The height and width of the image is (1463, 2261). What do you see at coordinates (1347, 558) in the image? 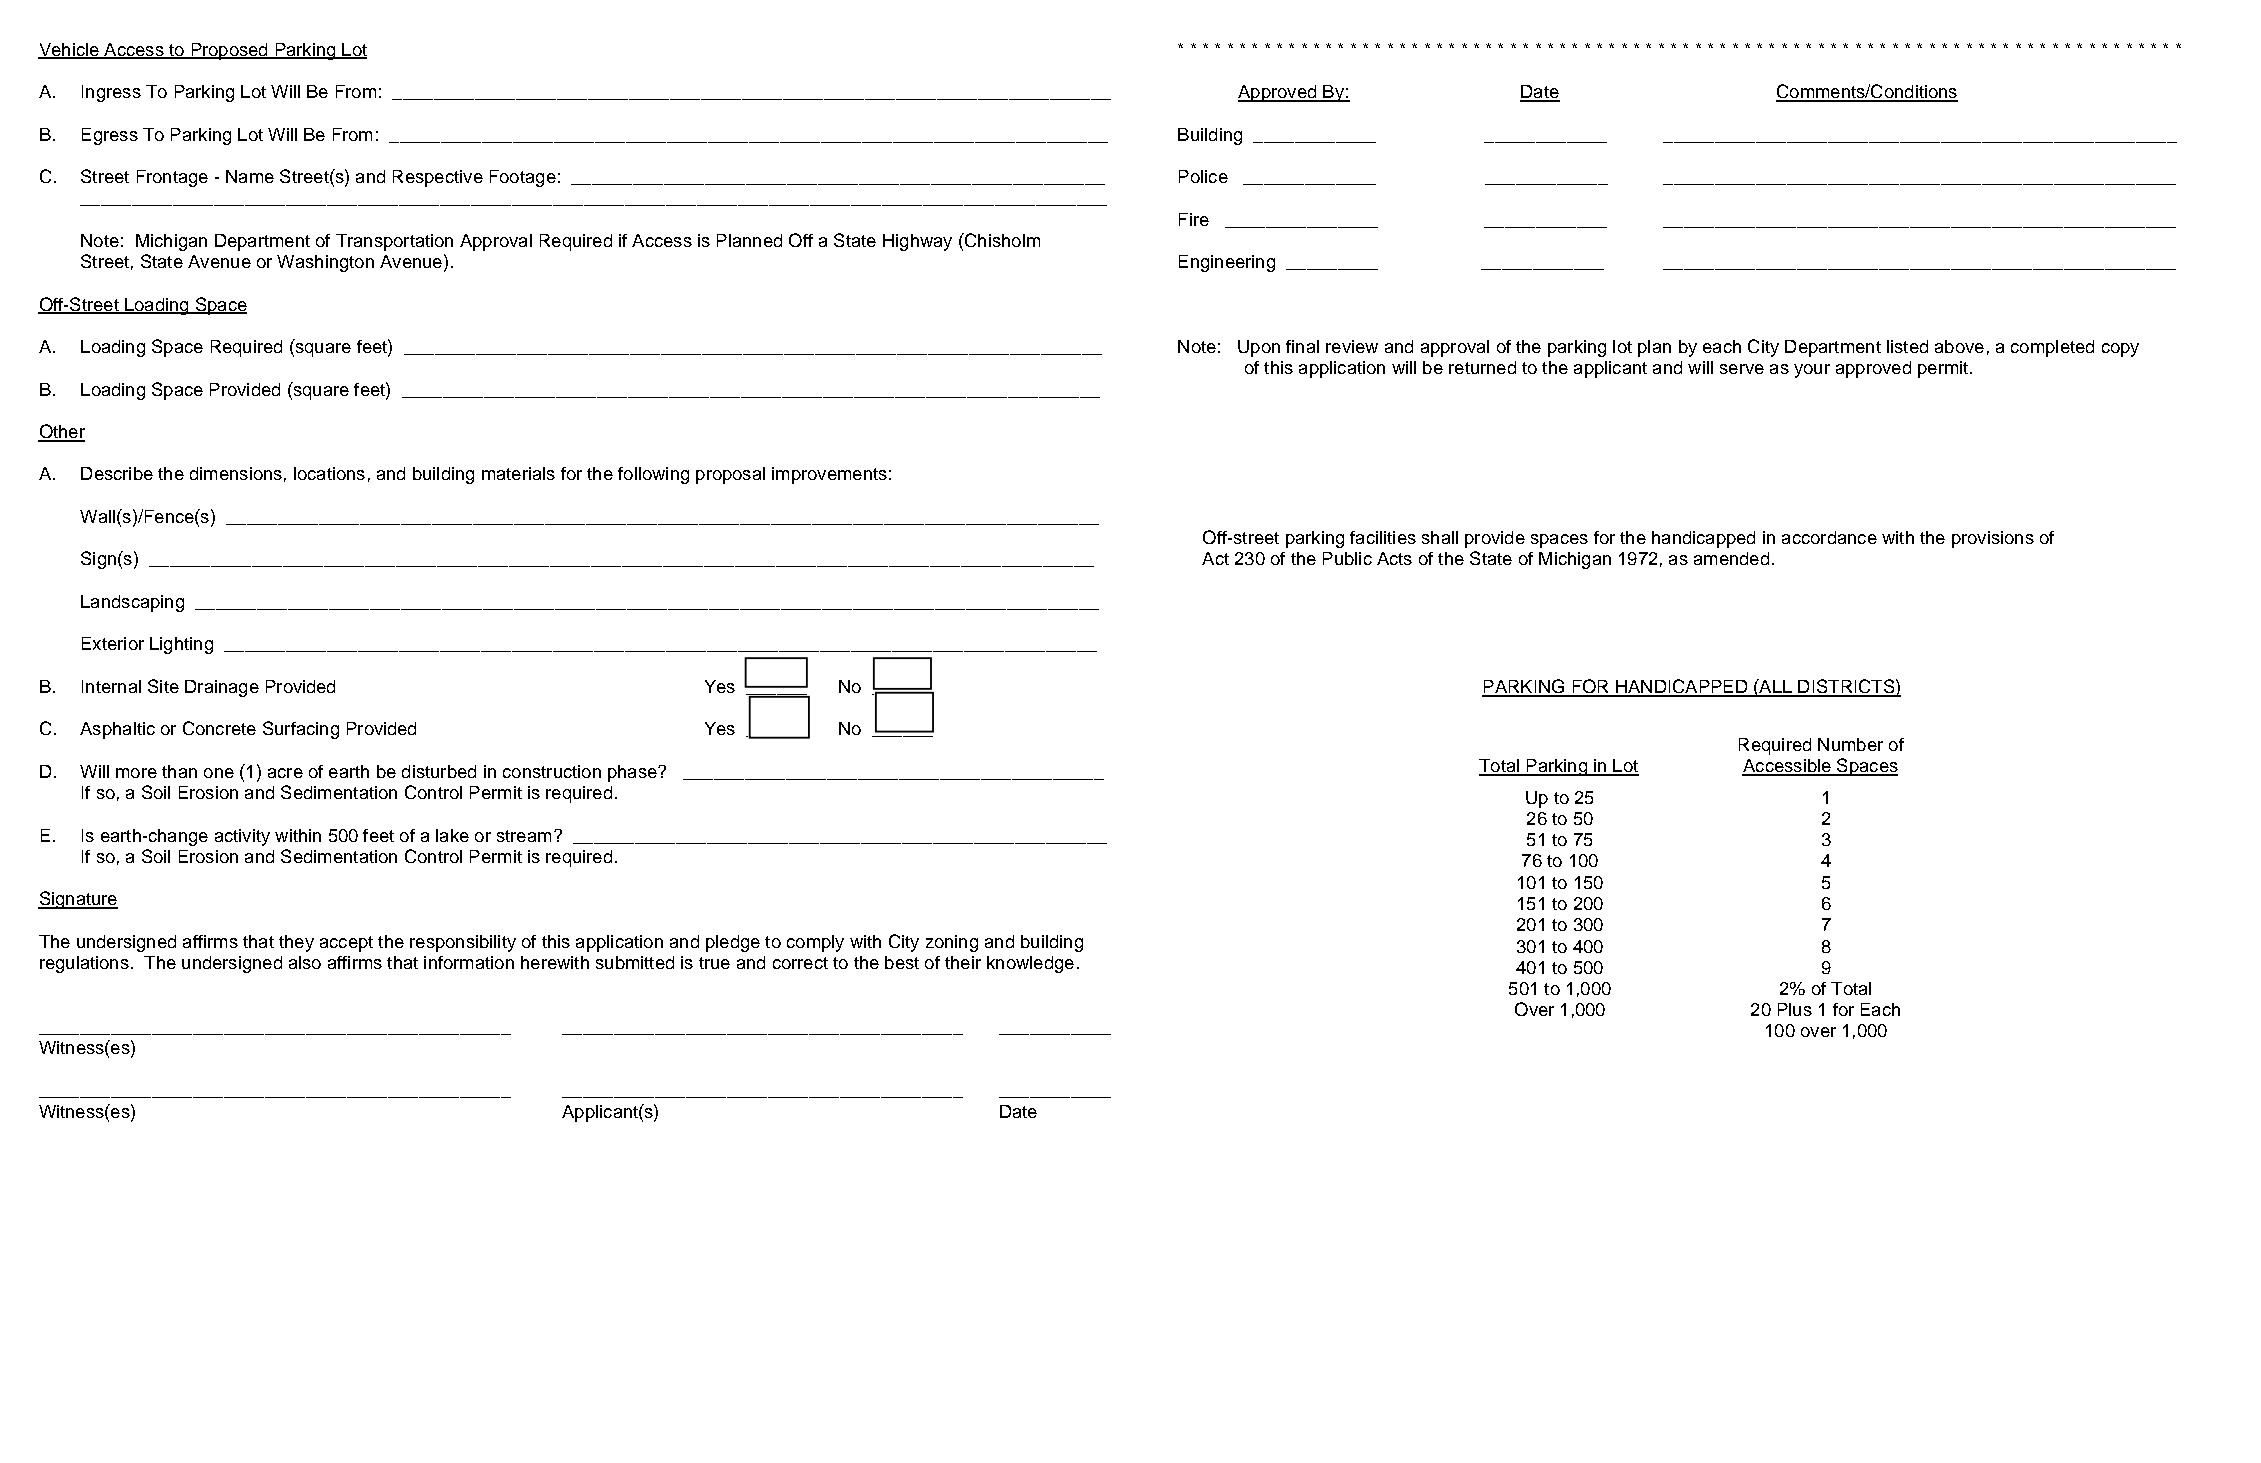
I see `Public` at bounding box center [1347, 558].
